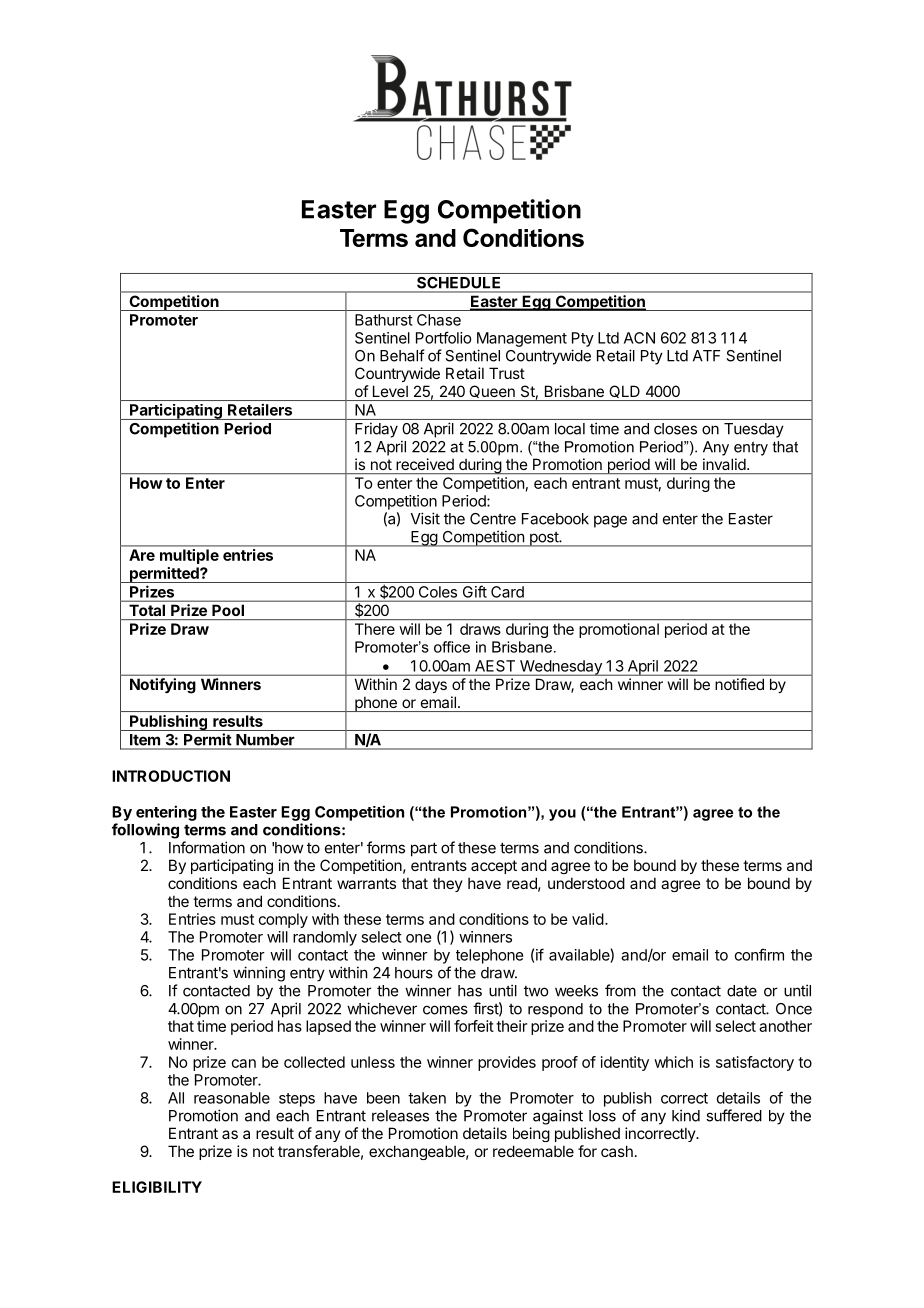 The height and width of the screenshot is (1308, 924). What do you see at coordinates (452, 647) in the screenshot?
I see `office` at bounding box center [452, 647].
